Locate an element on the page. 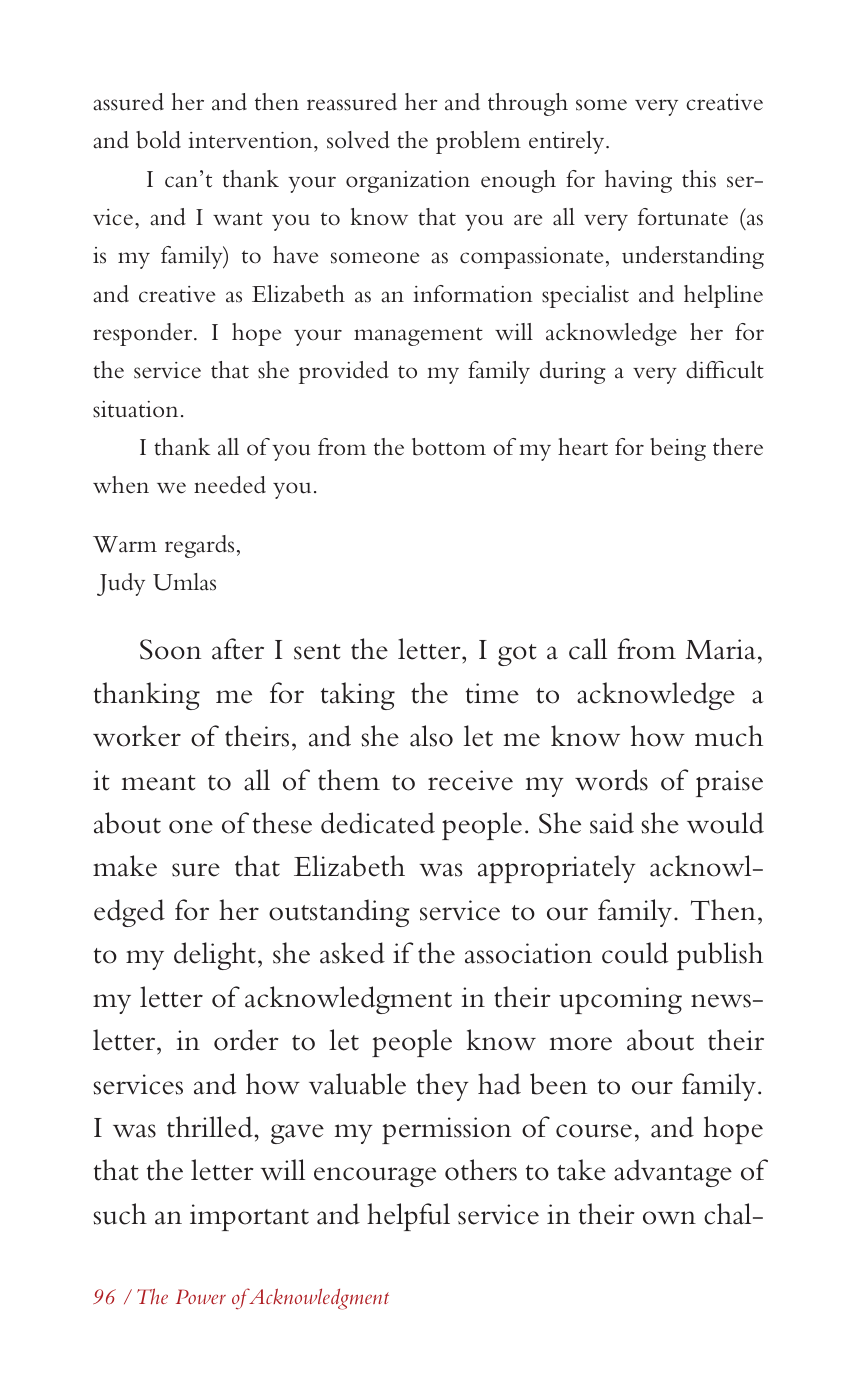 This page has height=1400, width=858. having is located at coordinates (638, 181).
